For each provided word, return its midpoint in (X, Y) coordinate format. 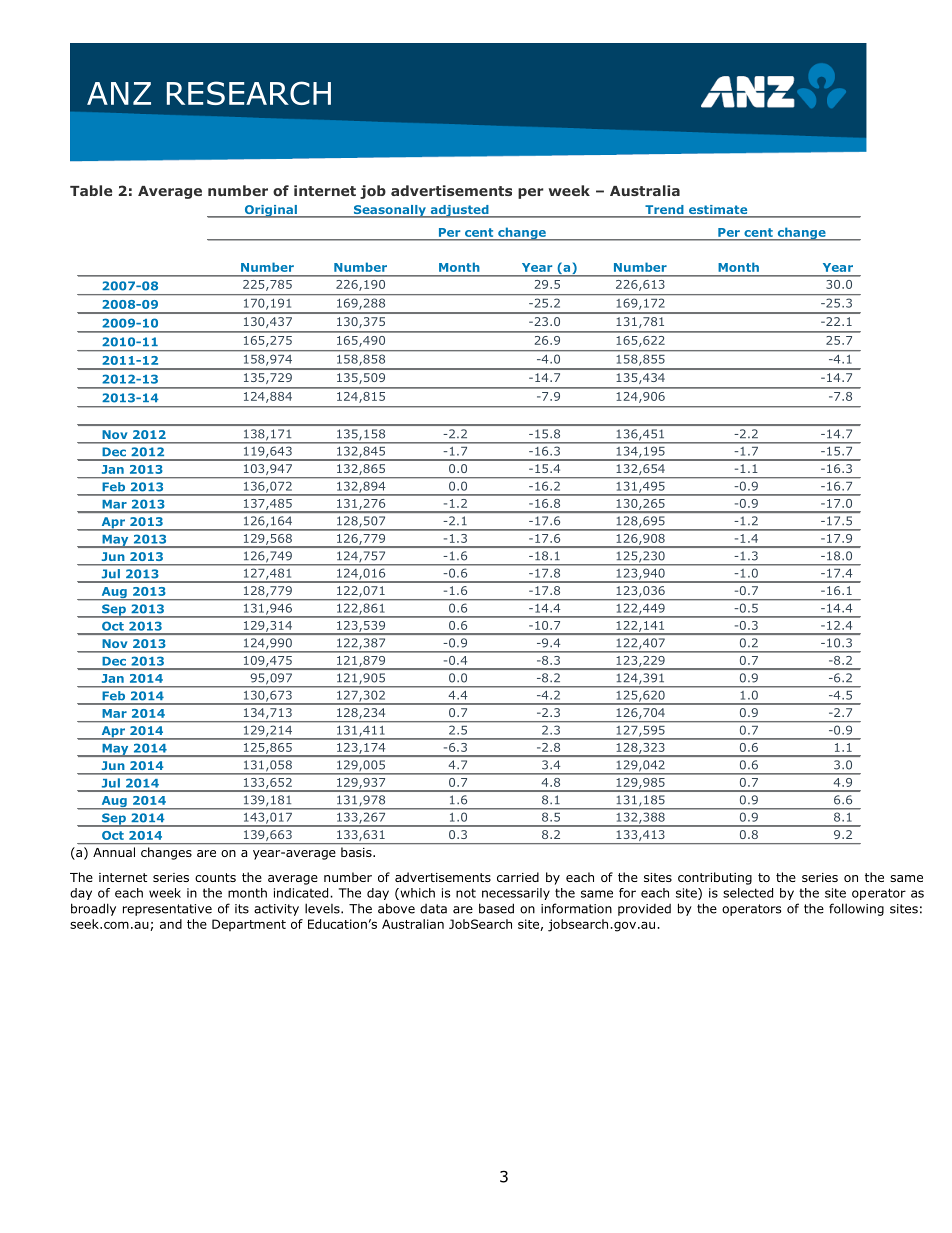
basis (357, 852)
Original (270, 211)
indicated (302, 893)
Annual (114, 852)
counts (215, 877)
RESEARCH (249, 93)
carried (518, 877)
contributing (715, 878)
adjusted (459, 211)
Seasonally (390, 211)
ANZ (119, 93)
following (856, 909)
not (466, 893)
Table (91, 190)
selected (748, 893)
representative (167, 910)
